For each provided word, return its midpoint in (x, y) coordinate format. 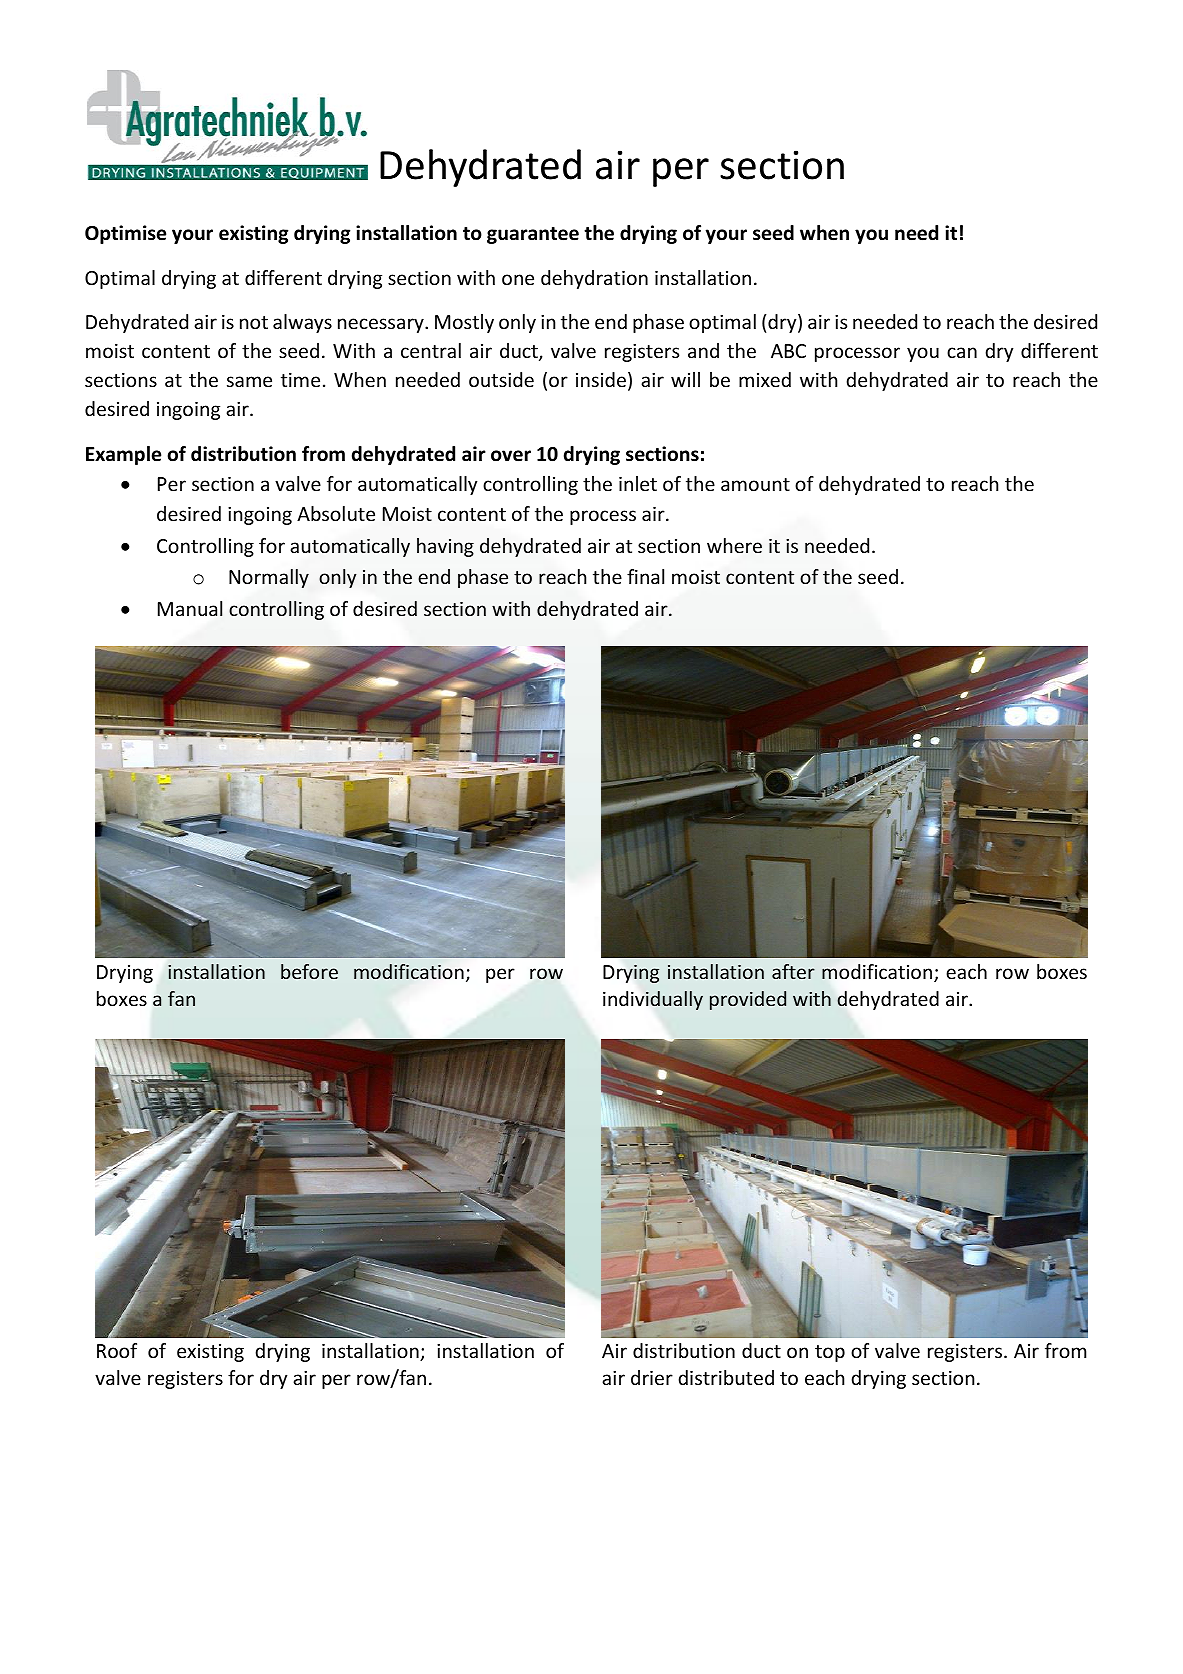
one (518, 279)
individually (653, 1000)
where (734, 546)
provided (748, 1000)
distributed (726, 1377)
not (254, 322)
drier (652, 1377)
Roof (117, 1350)
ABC (788, 351)
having (445, 547)
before (309, 971)
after (793, 971)
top (830, 1353)
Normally (269, 578)
